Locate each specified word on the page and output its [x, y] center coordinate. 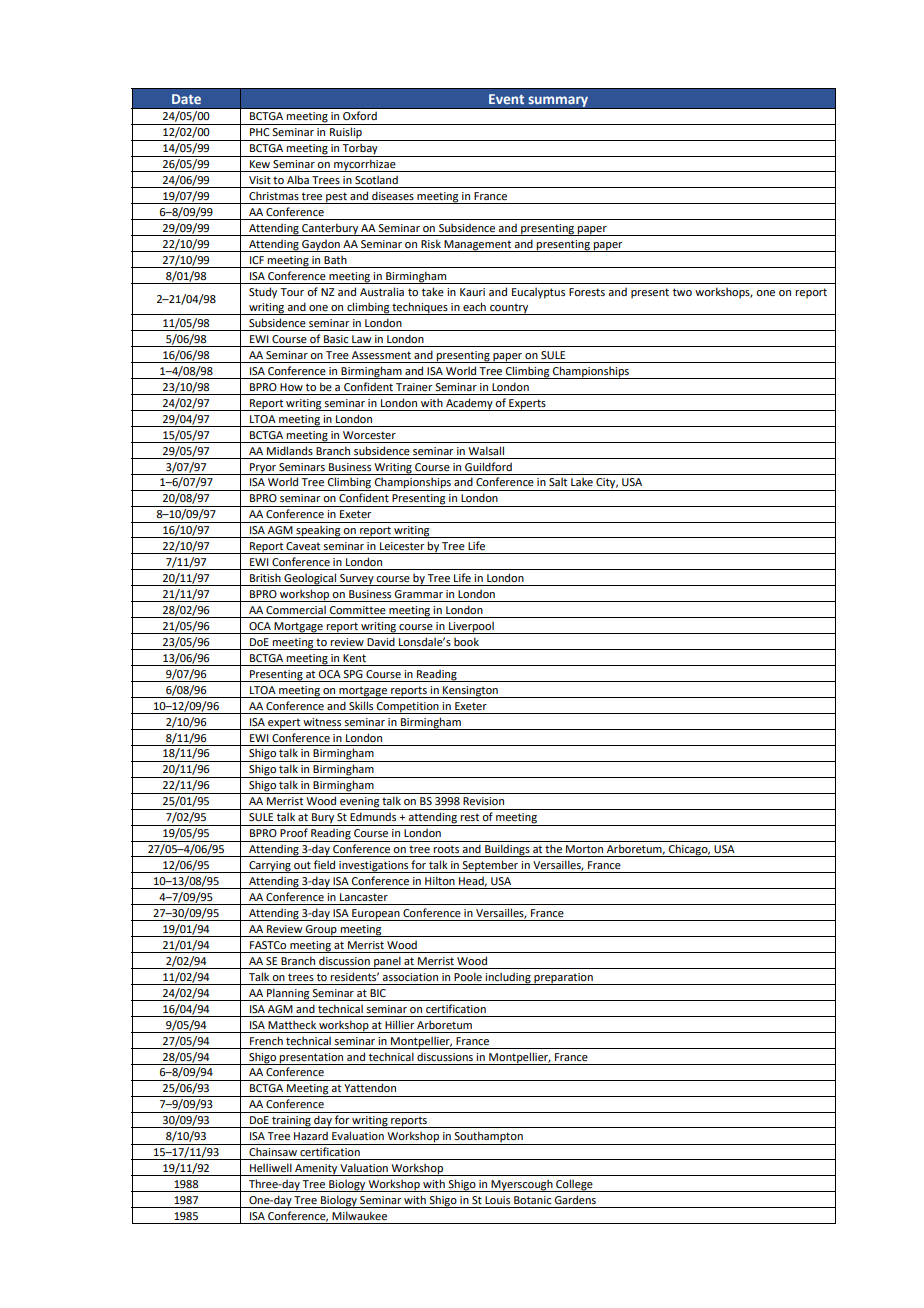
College [574, 1185]
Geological [310, 579]
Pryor [263, 469]
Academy [469, 404]
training [291, 1122]
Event [506, 99]
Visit [260, 180]
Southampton [489, 1138]
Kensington [470, 692]
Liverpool [471, 627]
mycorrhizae [365, 165]
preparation [563, 979]
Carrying [270, 867]
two [682, 292]
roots [446, 849]
